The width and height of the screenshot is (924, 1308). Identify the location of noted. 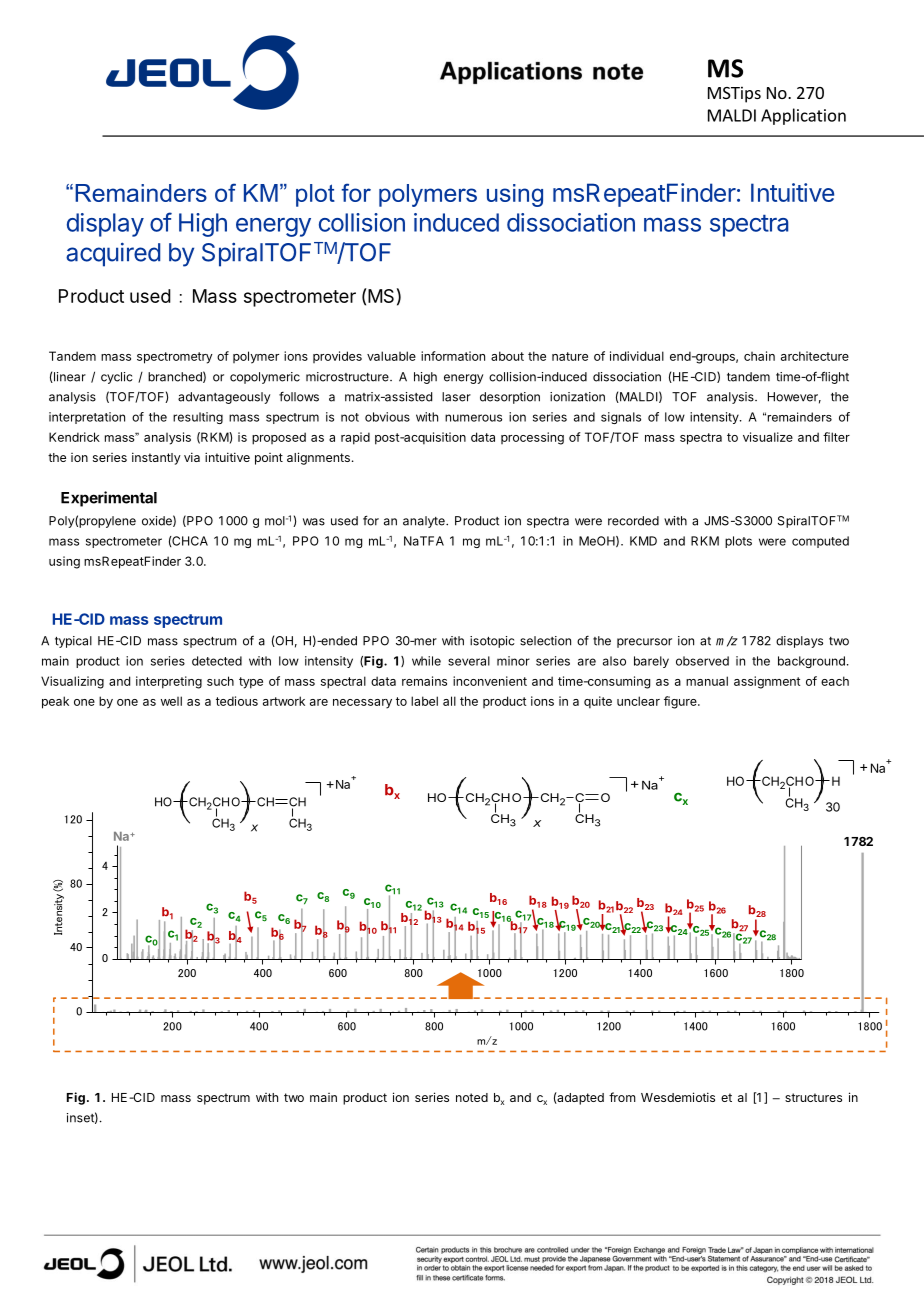
(472, 1097).
